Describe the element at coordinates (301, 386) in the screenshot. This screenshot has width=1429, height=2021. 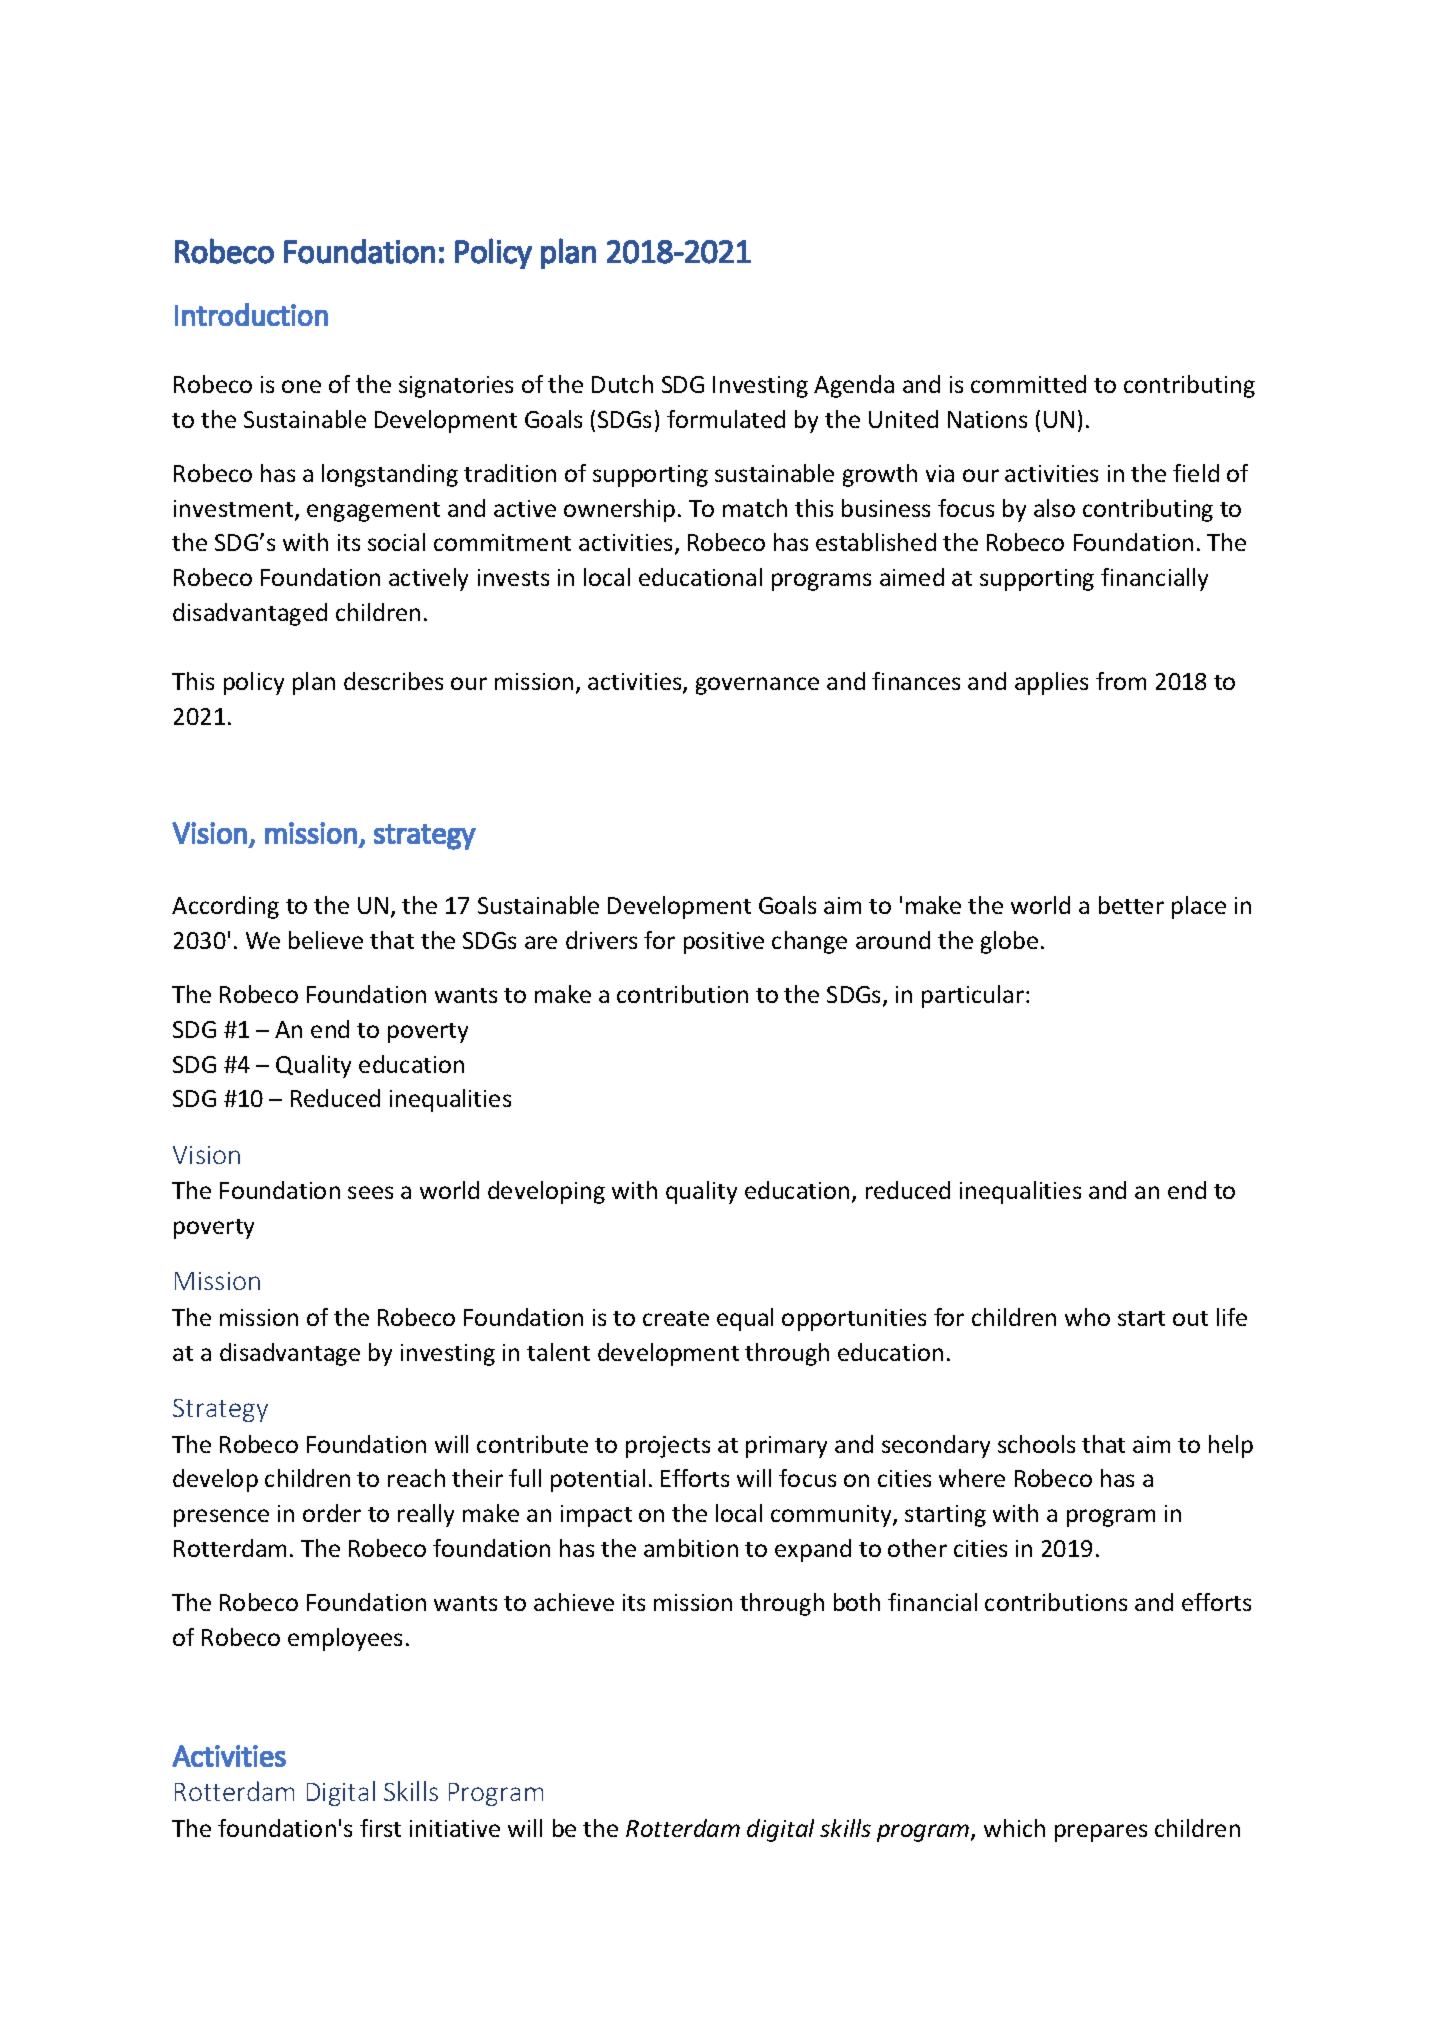
I see `one` at that location.
